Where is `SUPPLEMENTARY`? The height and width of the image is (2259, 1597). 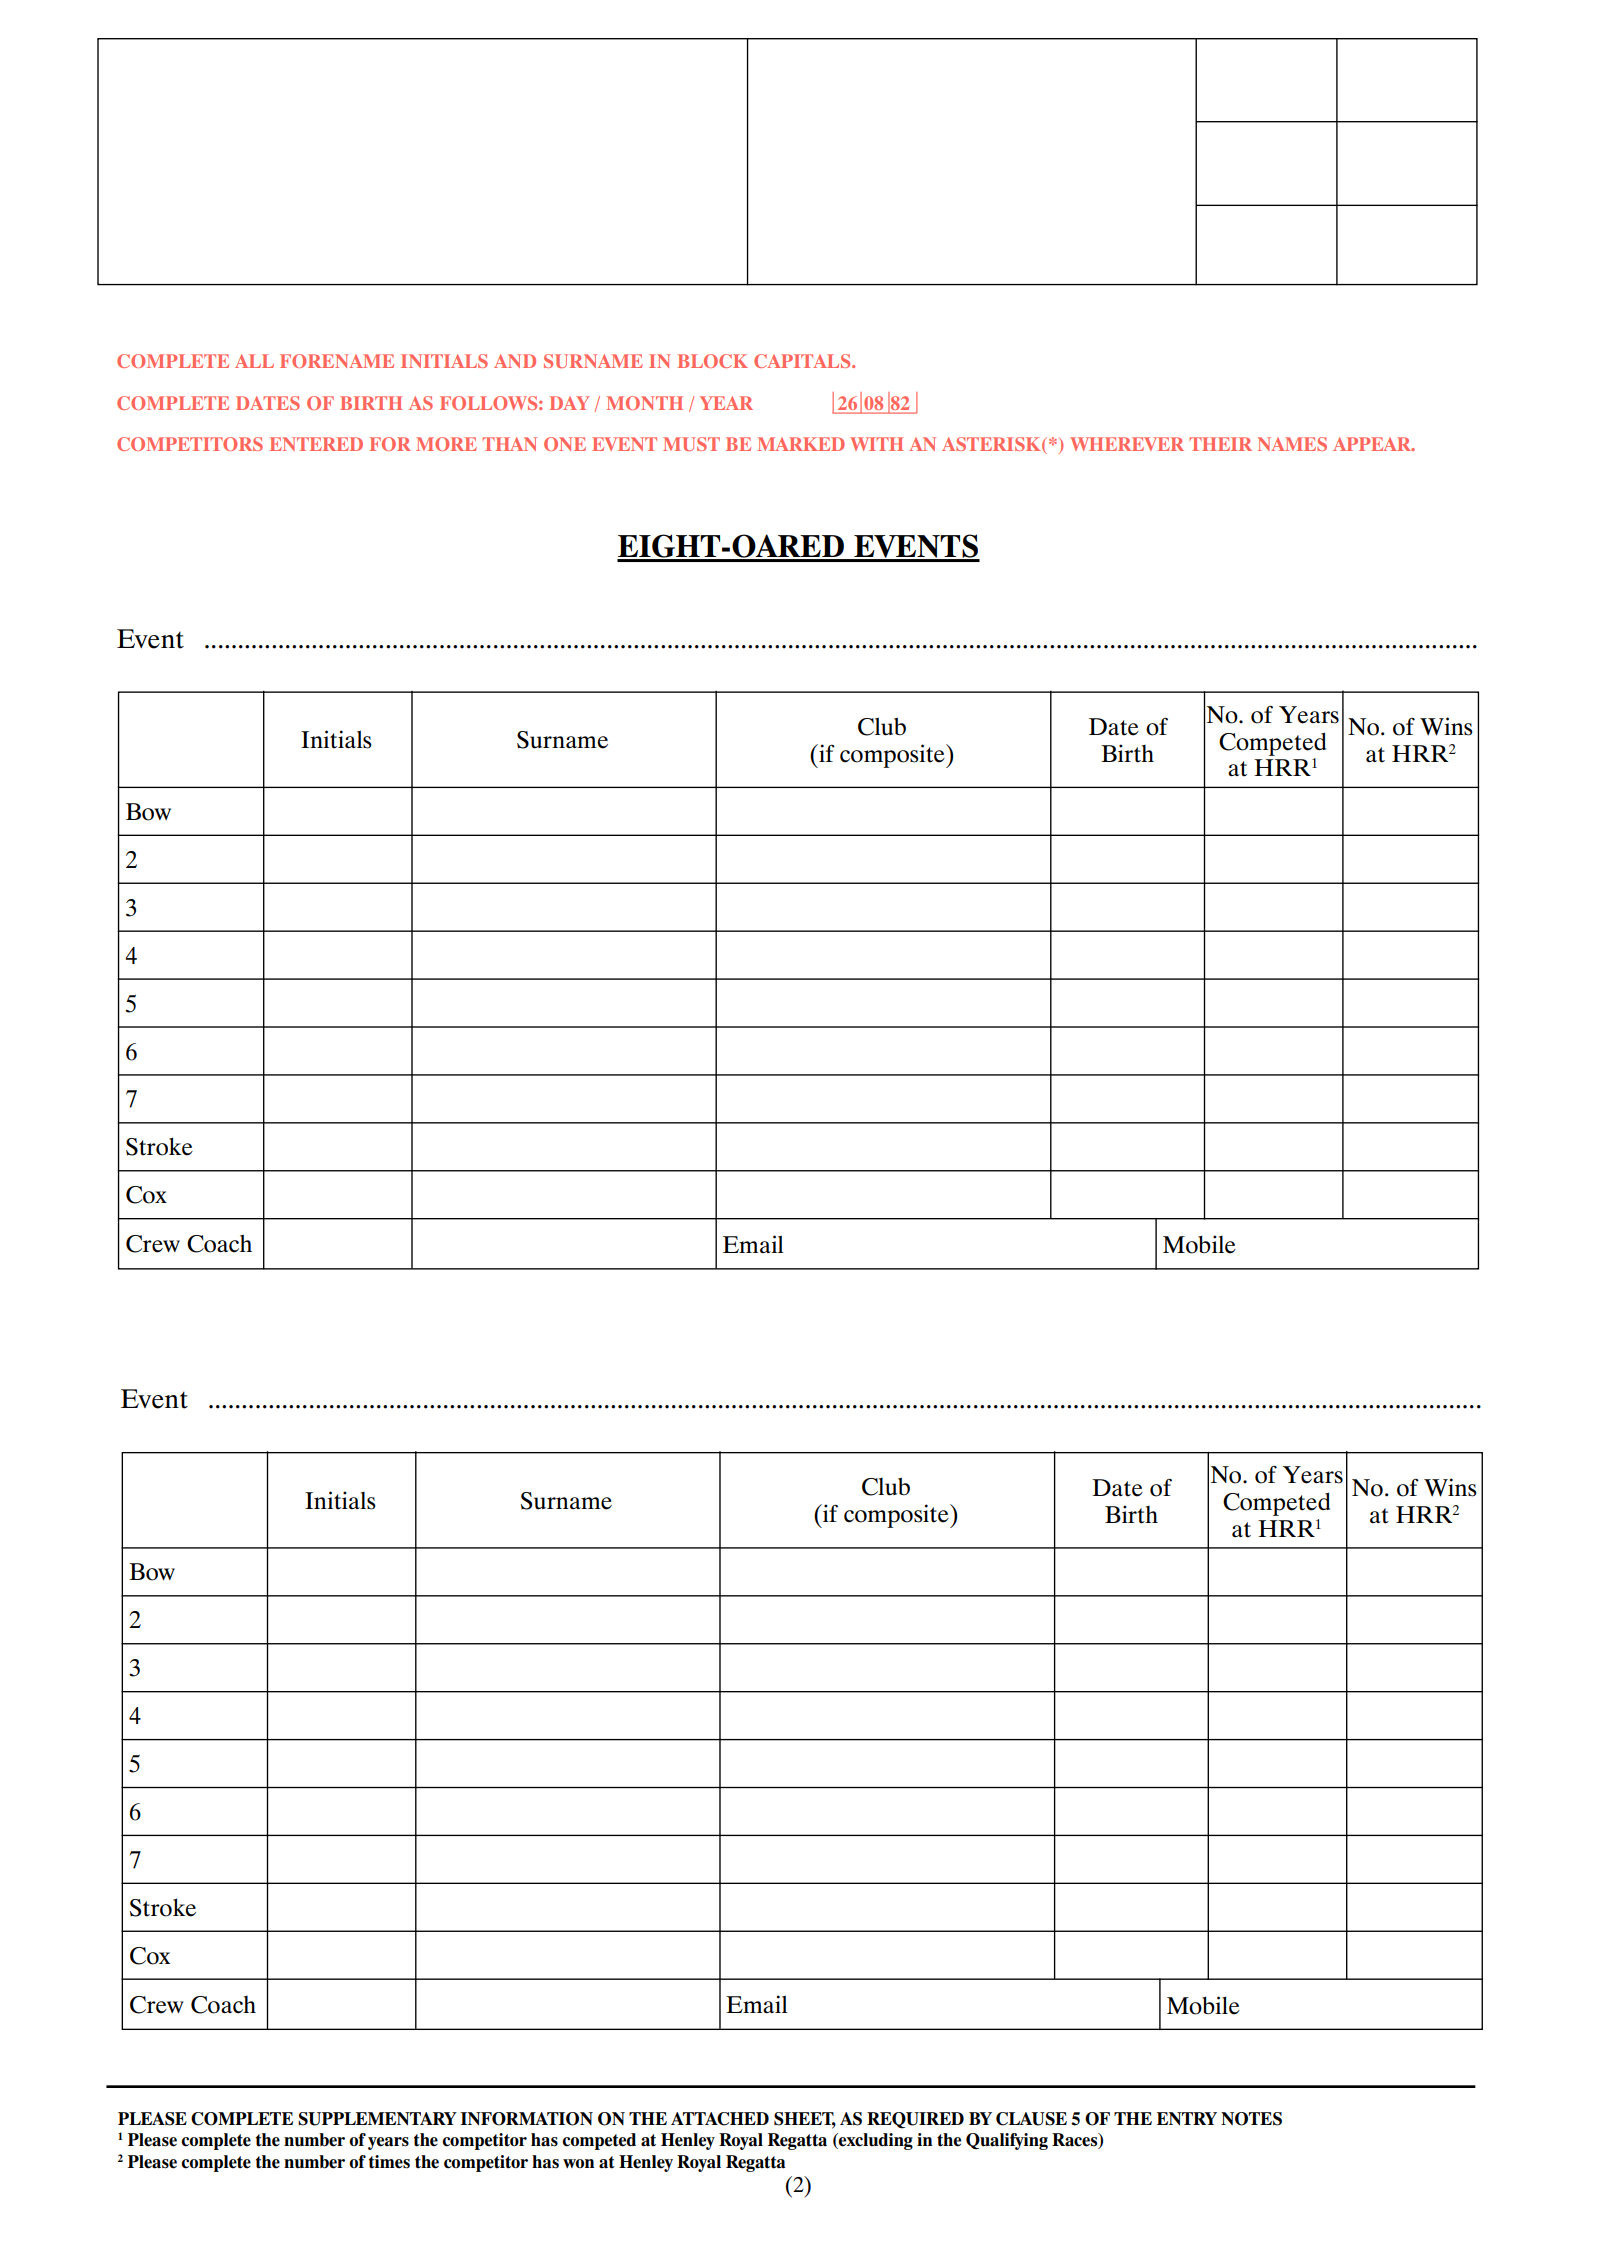
SUPPLEMENTARY is located at coordinates (377, 2119).
